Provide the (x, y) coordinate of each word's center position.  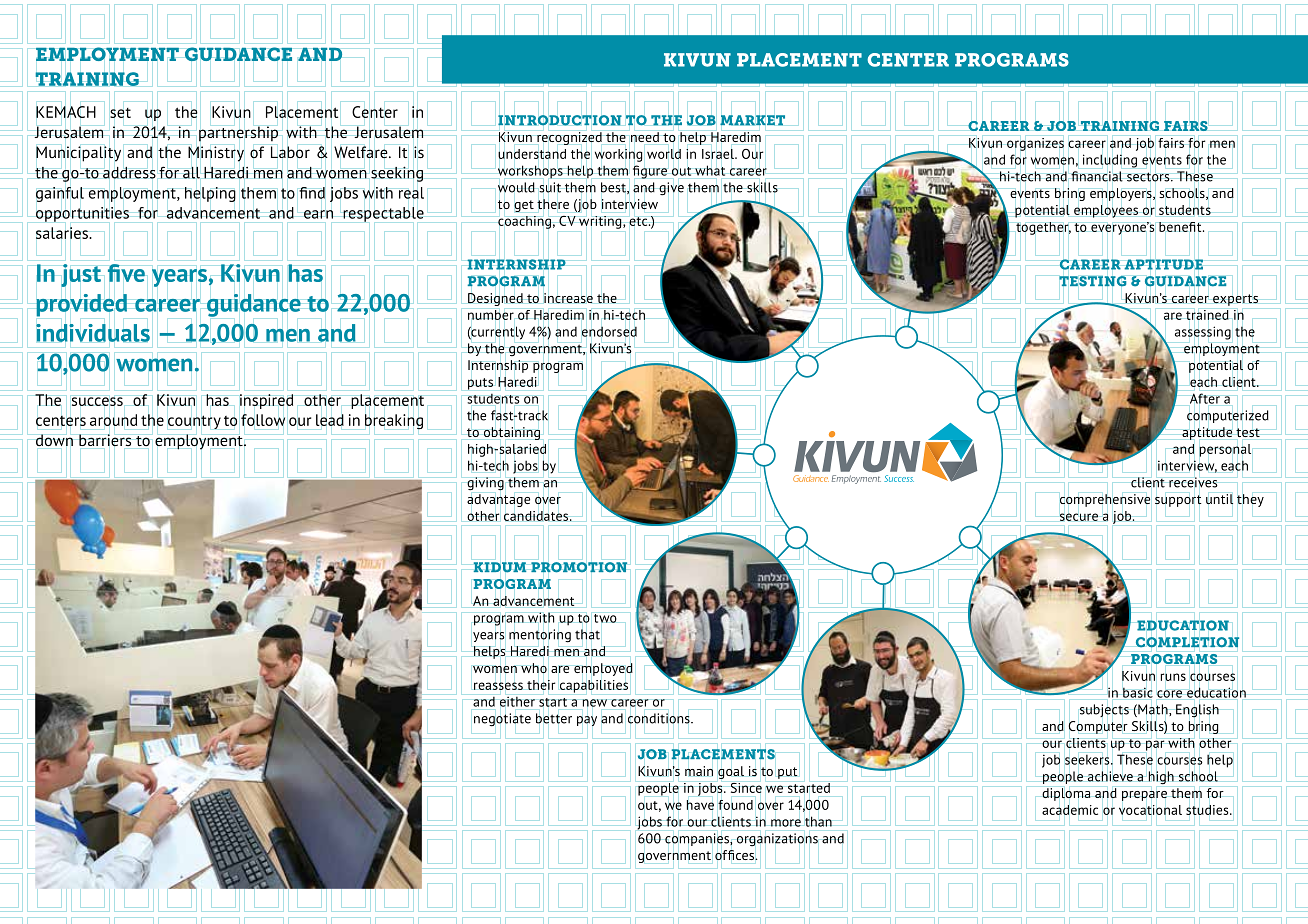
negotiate (502, 720)
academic (1070, 810)
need (645, 137)
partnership (238, 134)
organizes (1035, 144)
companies (698, 839)
